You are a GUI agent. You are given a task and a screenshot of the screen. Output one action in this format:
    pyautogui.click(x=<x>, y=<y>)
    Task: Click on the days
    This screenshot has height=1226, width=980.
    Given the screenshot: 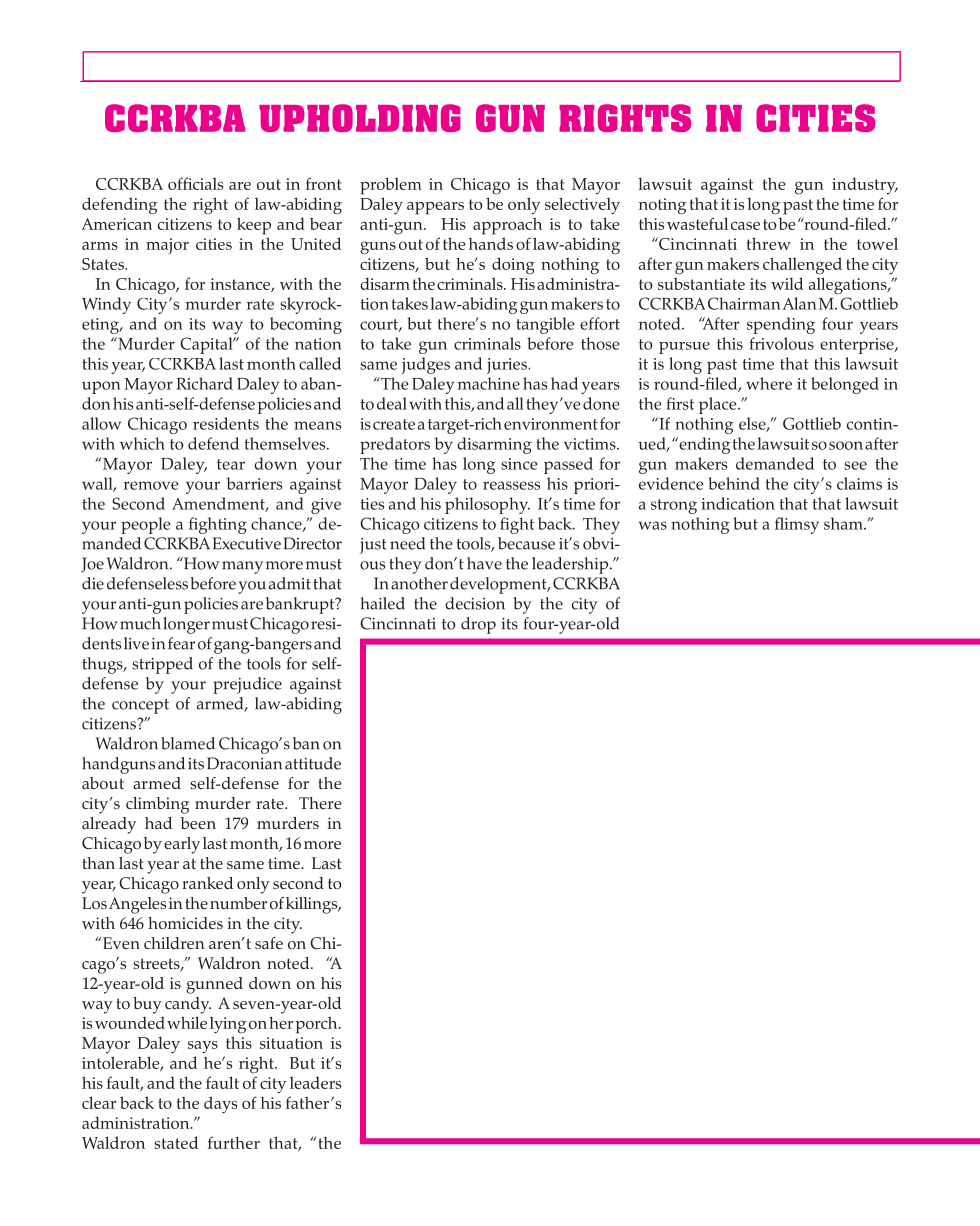 What is the action you would take?
    pyautogui.click(x=220, y=1105)
